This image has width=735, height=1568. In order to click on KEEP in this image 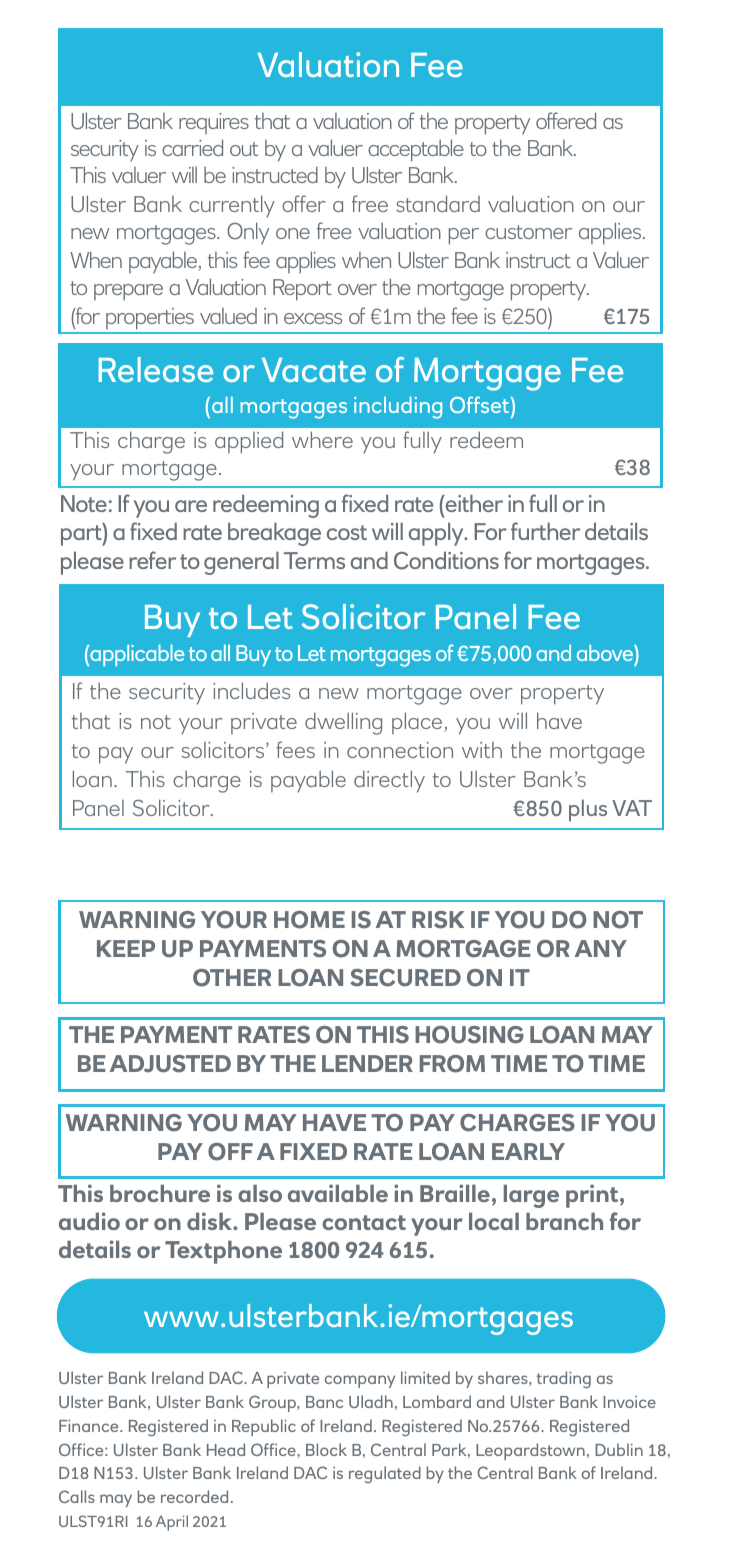, I will do `click(126, 948)`.
